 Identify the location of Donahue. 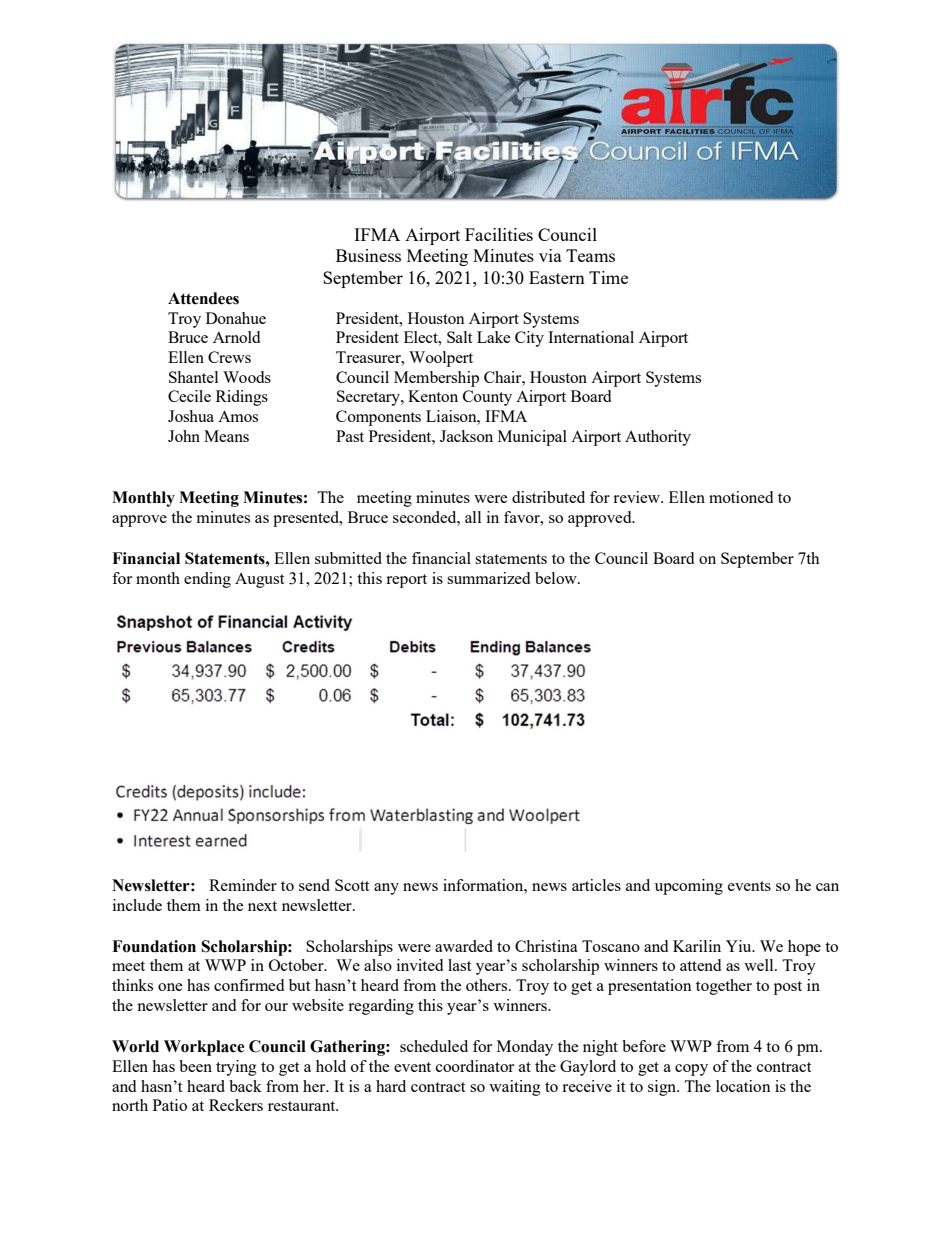
(236, 318).
